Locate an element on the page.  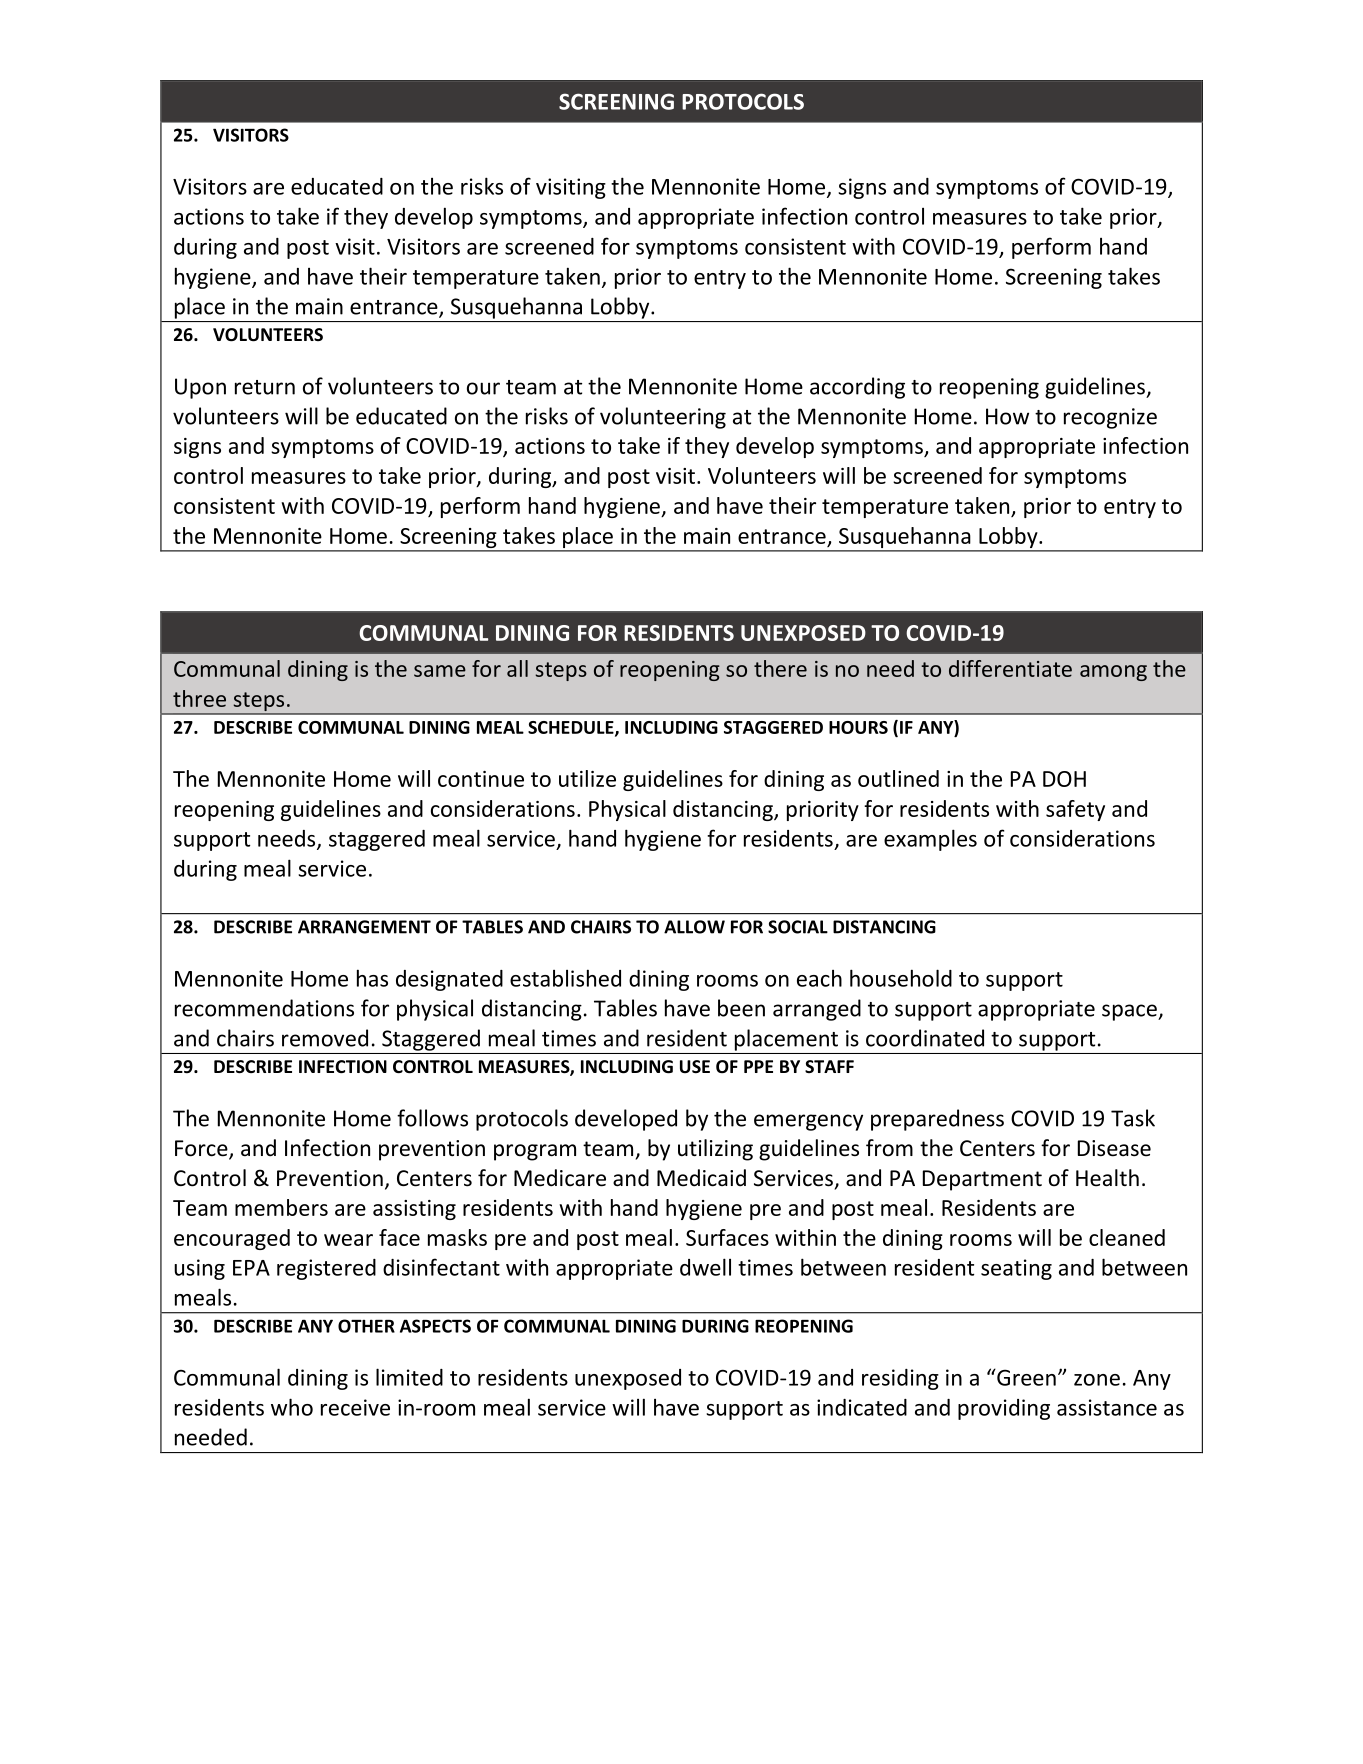
volunteering is located at coordinates (663, 418).
